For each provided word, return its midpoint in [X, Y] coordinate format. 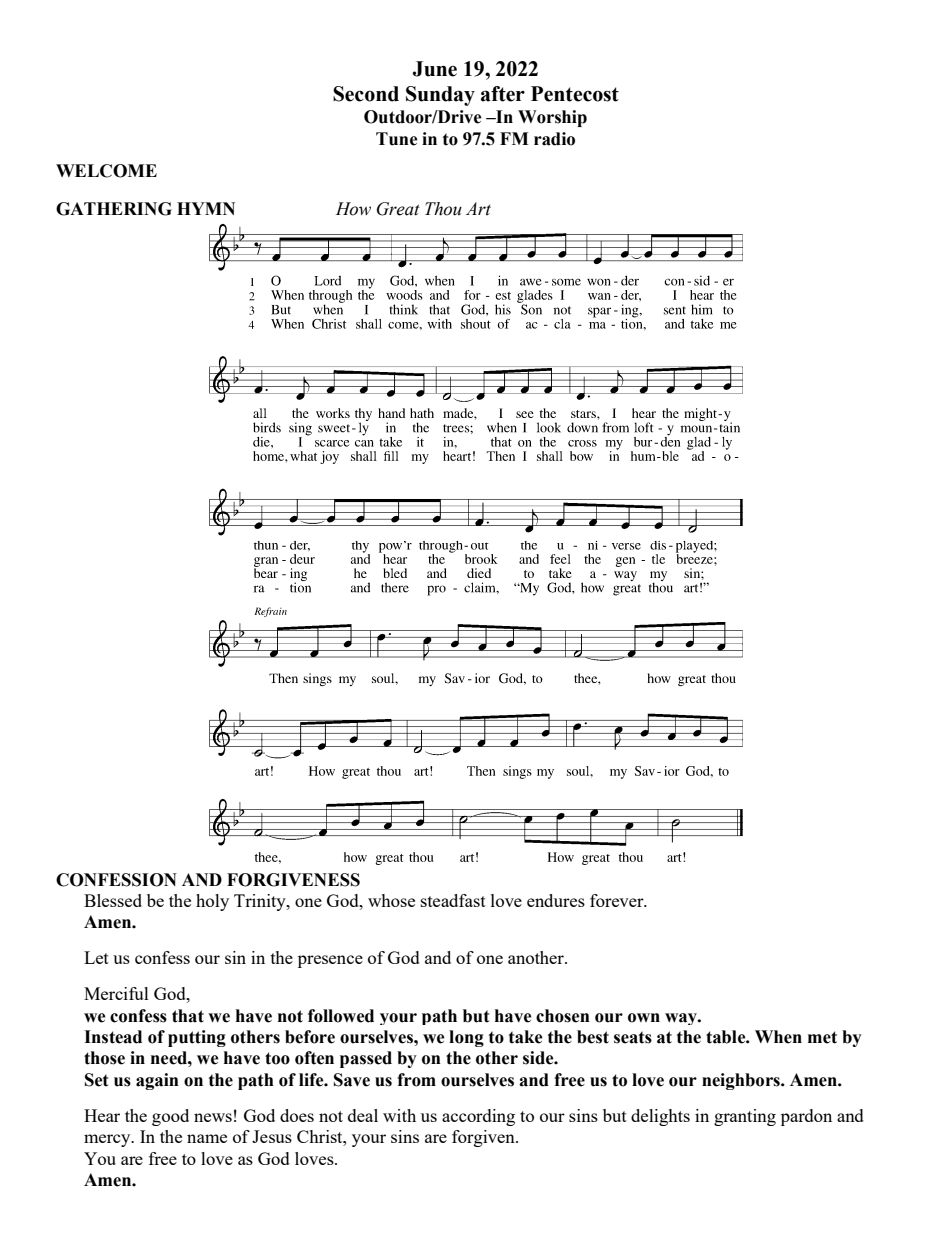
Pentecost [575, 94]
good [170, 1117]
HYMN [206, 208]
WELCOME [106, 171]
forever [618, 900]
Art [478, 208]
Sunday [440, 96]
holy [212, 902]
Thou [443, 209]
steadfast [453, 900]
